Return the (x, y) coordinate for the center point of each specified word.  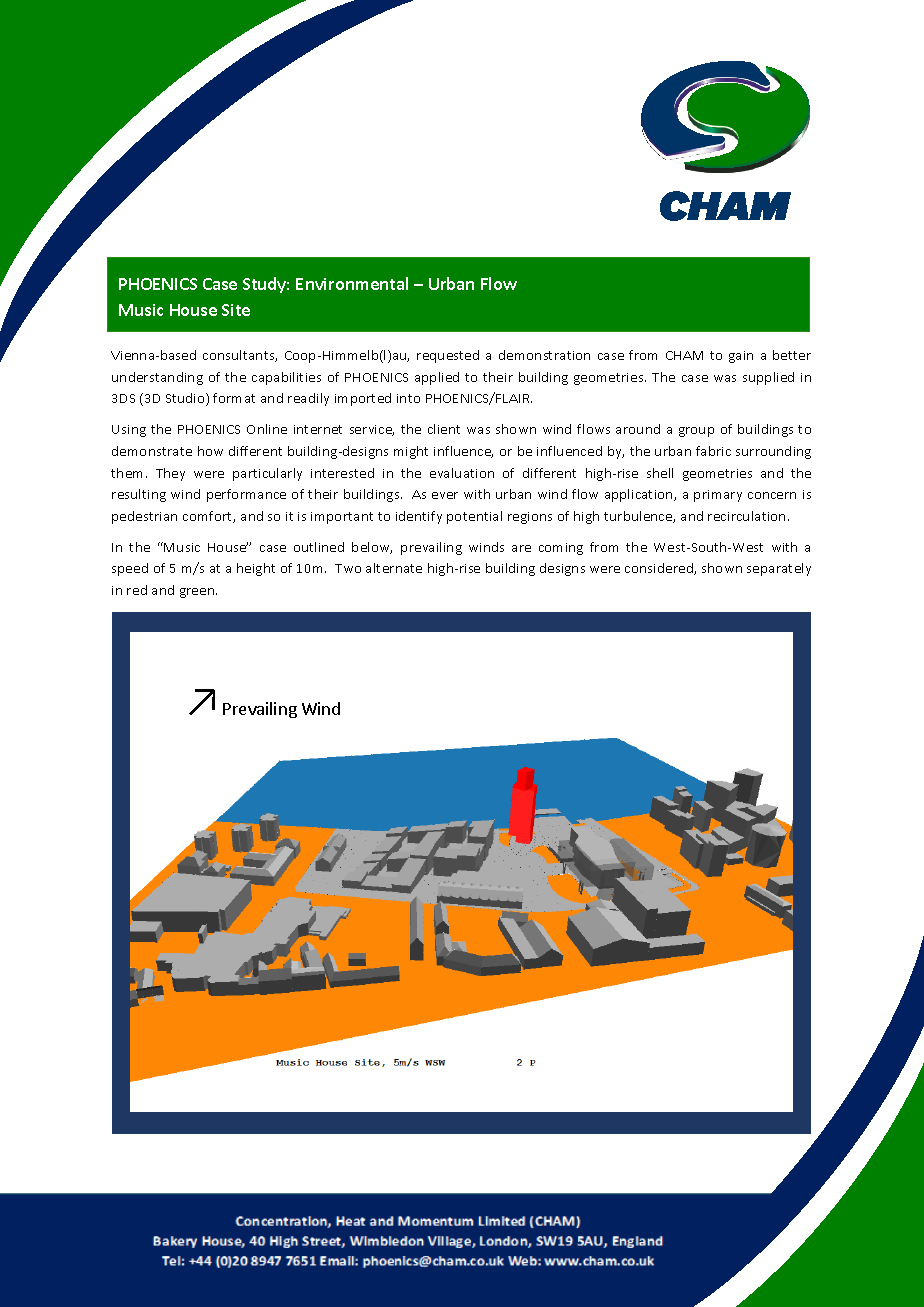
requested (448, 356)
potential (474, 517)
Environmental (352, 283)
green (198, 593)
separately (779, 569)
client (444, 429)
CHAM (684, 355)
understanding (157, 378)
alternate (394, 568)
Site (236, 310)
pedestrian (144, 517)
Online (267, 429)
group (696, 432)
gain (741, 357)
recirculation (746, 516)
